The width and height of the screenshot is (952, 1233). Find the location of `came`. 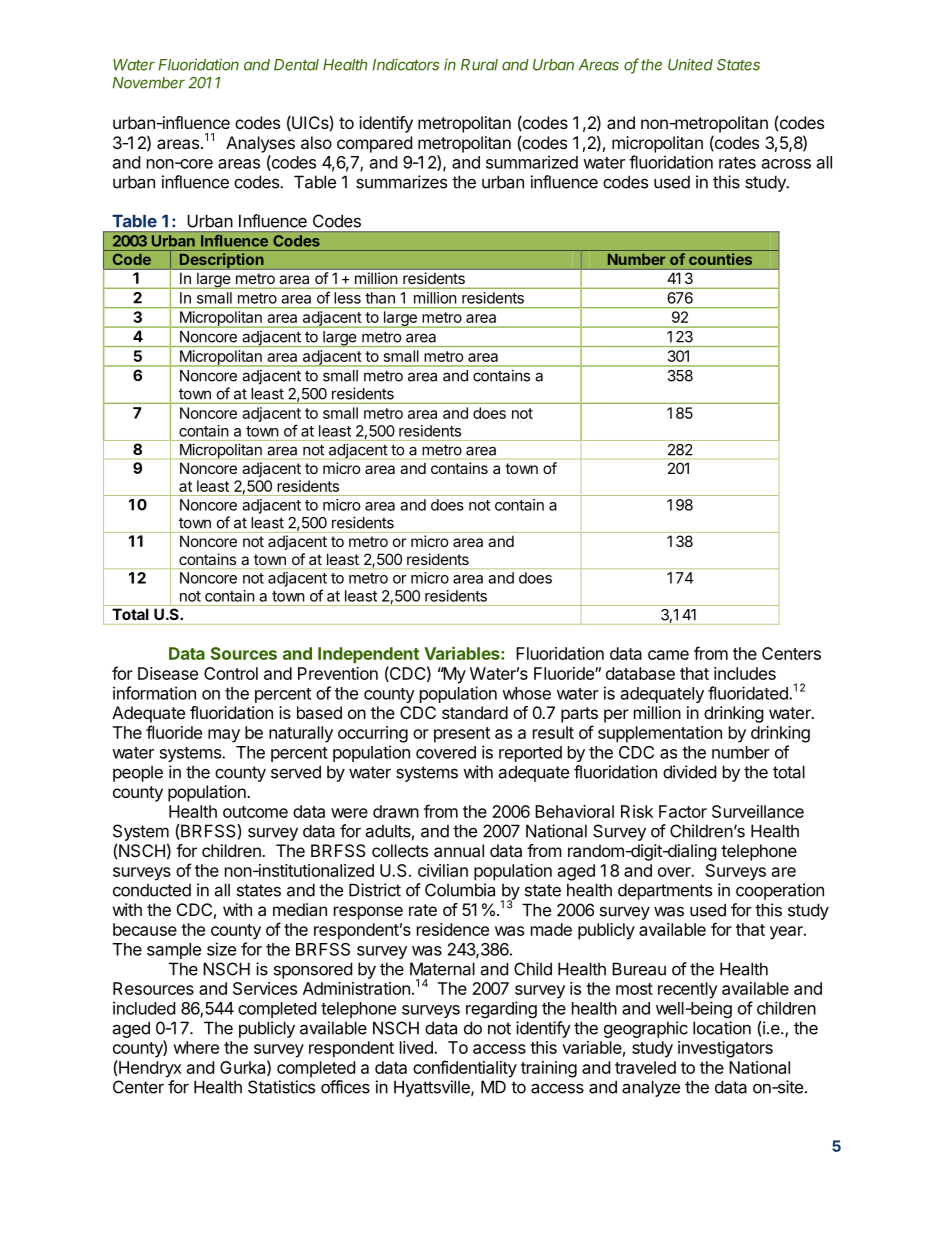

came is located at coordinates (668, 655).
